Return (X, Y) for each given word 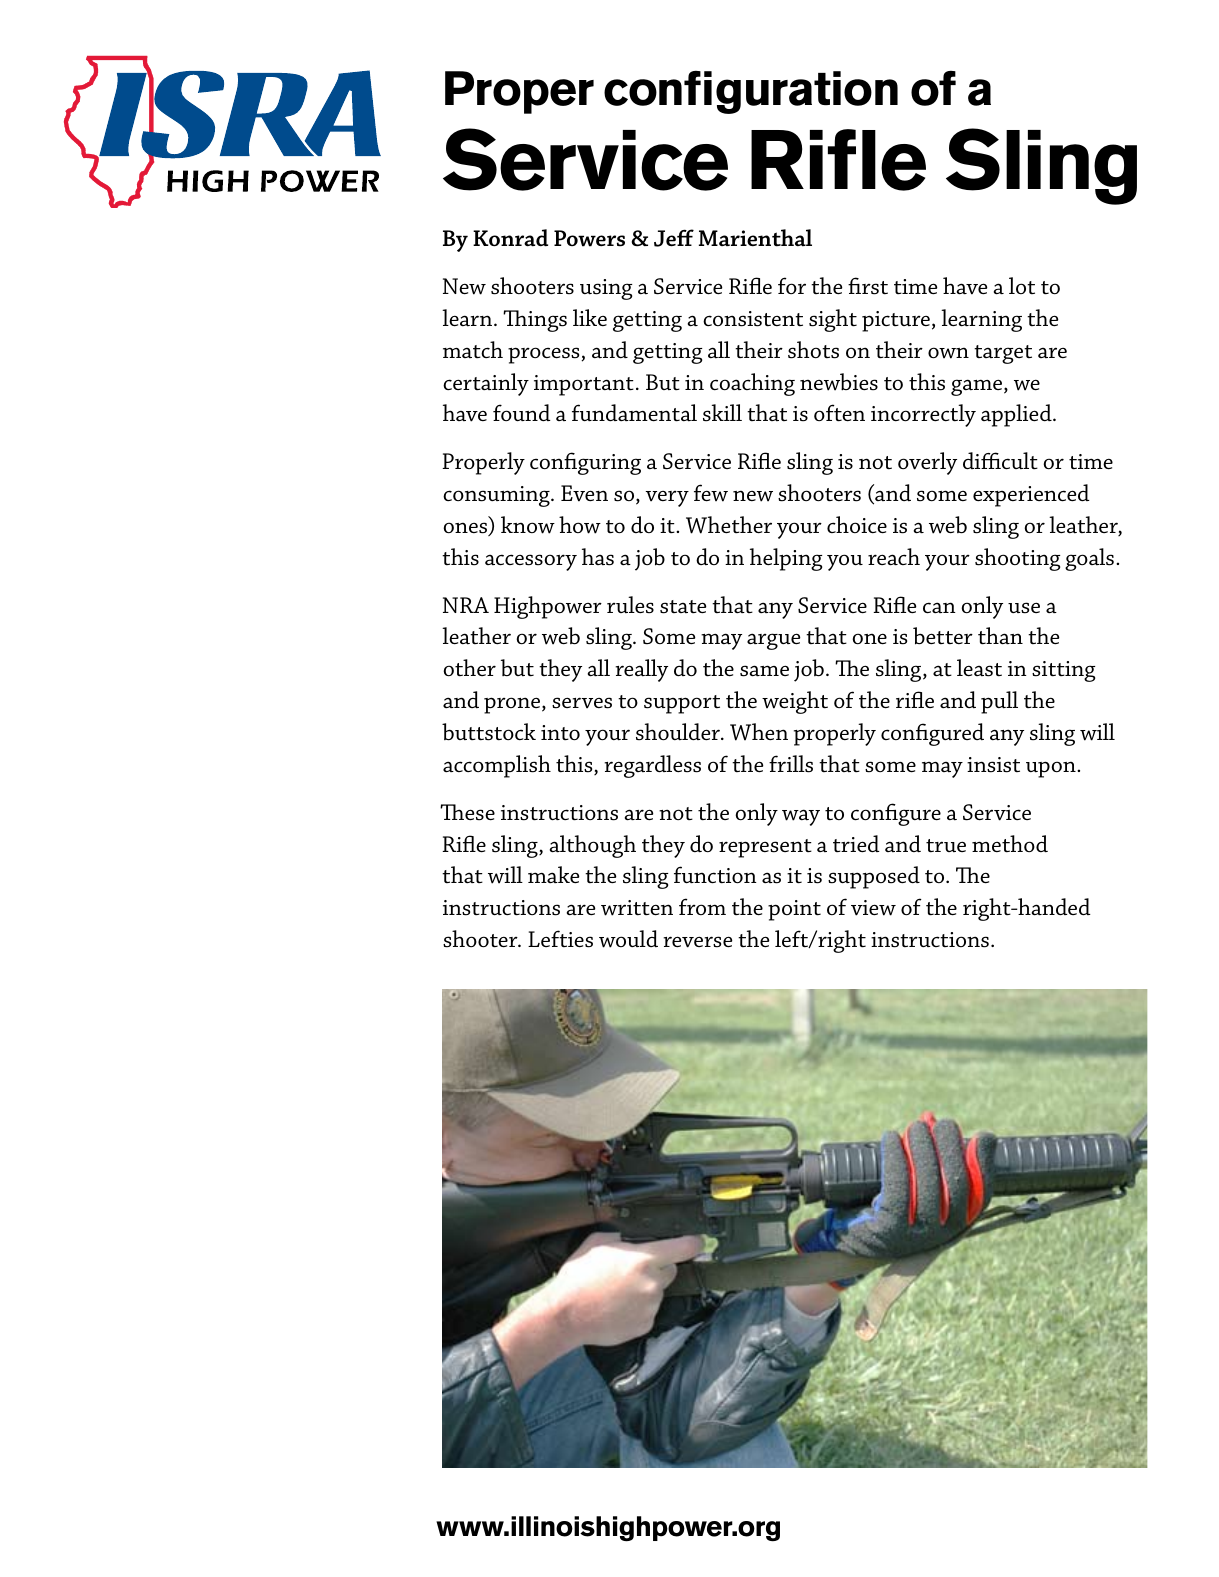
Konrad (510, 238)
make (554, 874)
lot (1022, 285)
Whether (729, 525)
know (528, 525)
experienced (1031, 495)
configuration (751, 92)
